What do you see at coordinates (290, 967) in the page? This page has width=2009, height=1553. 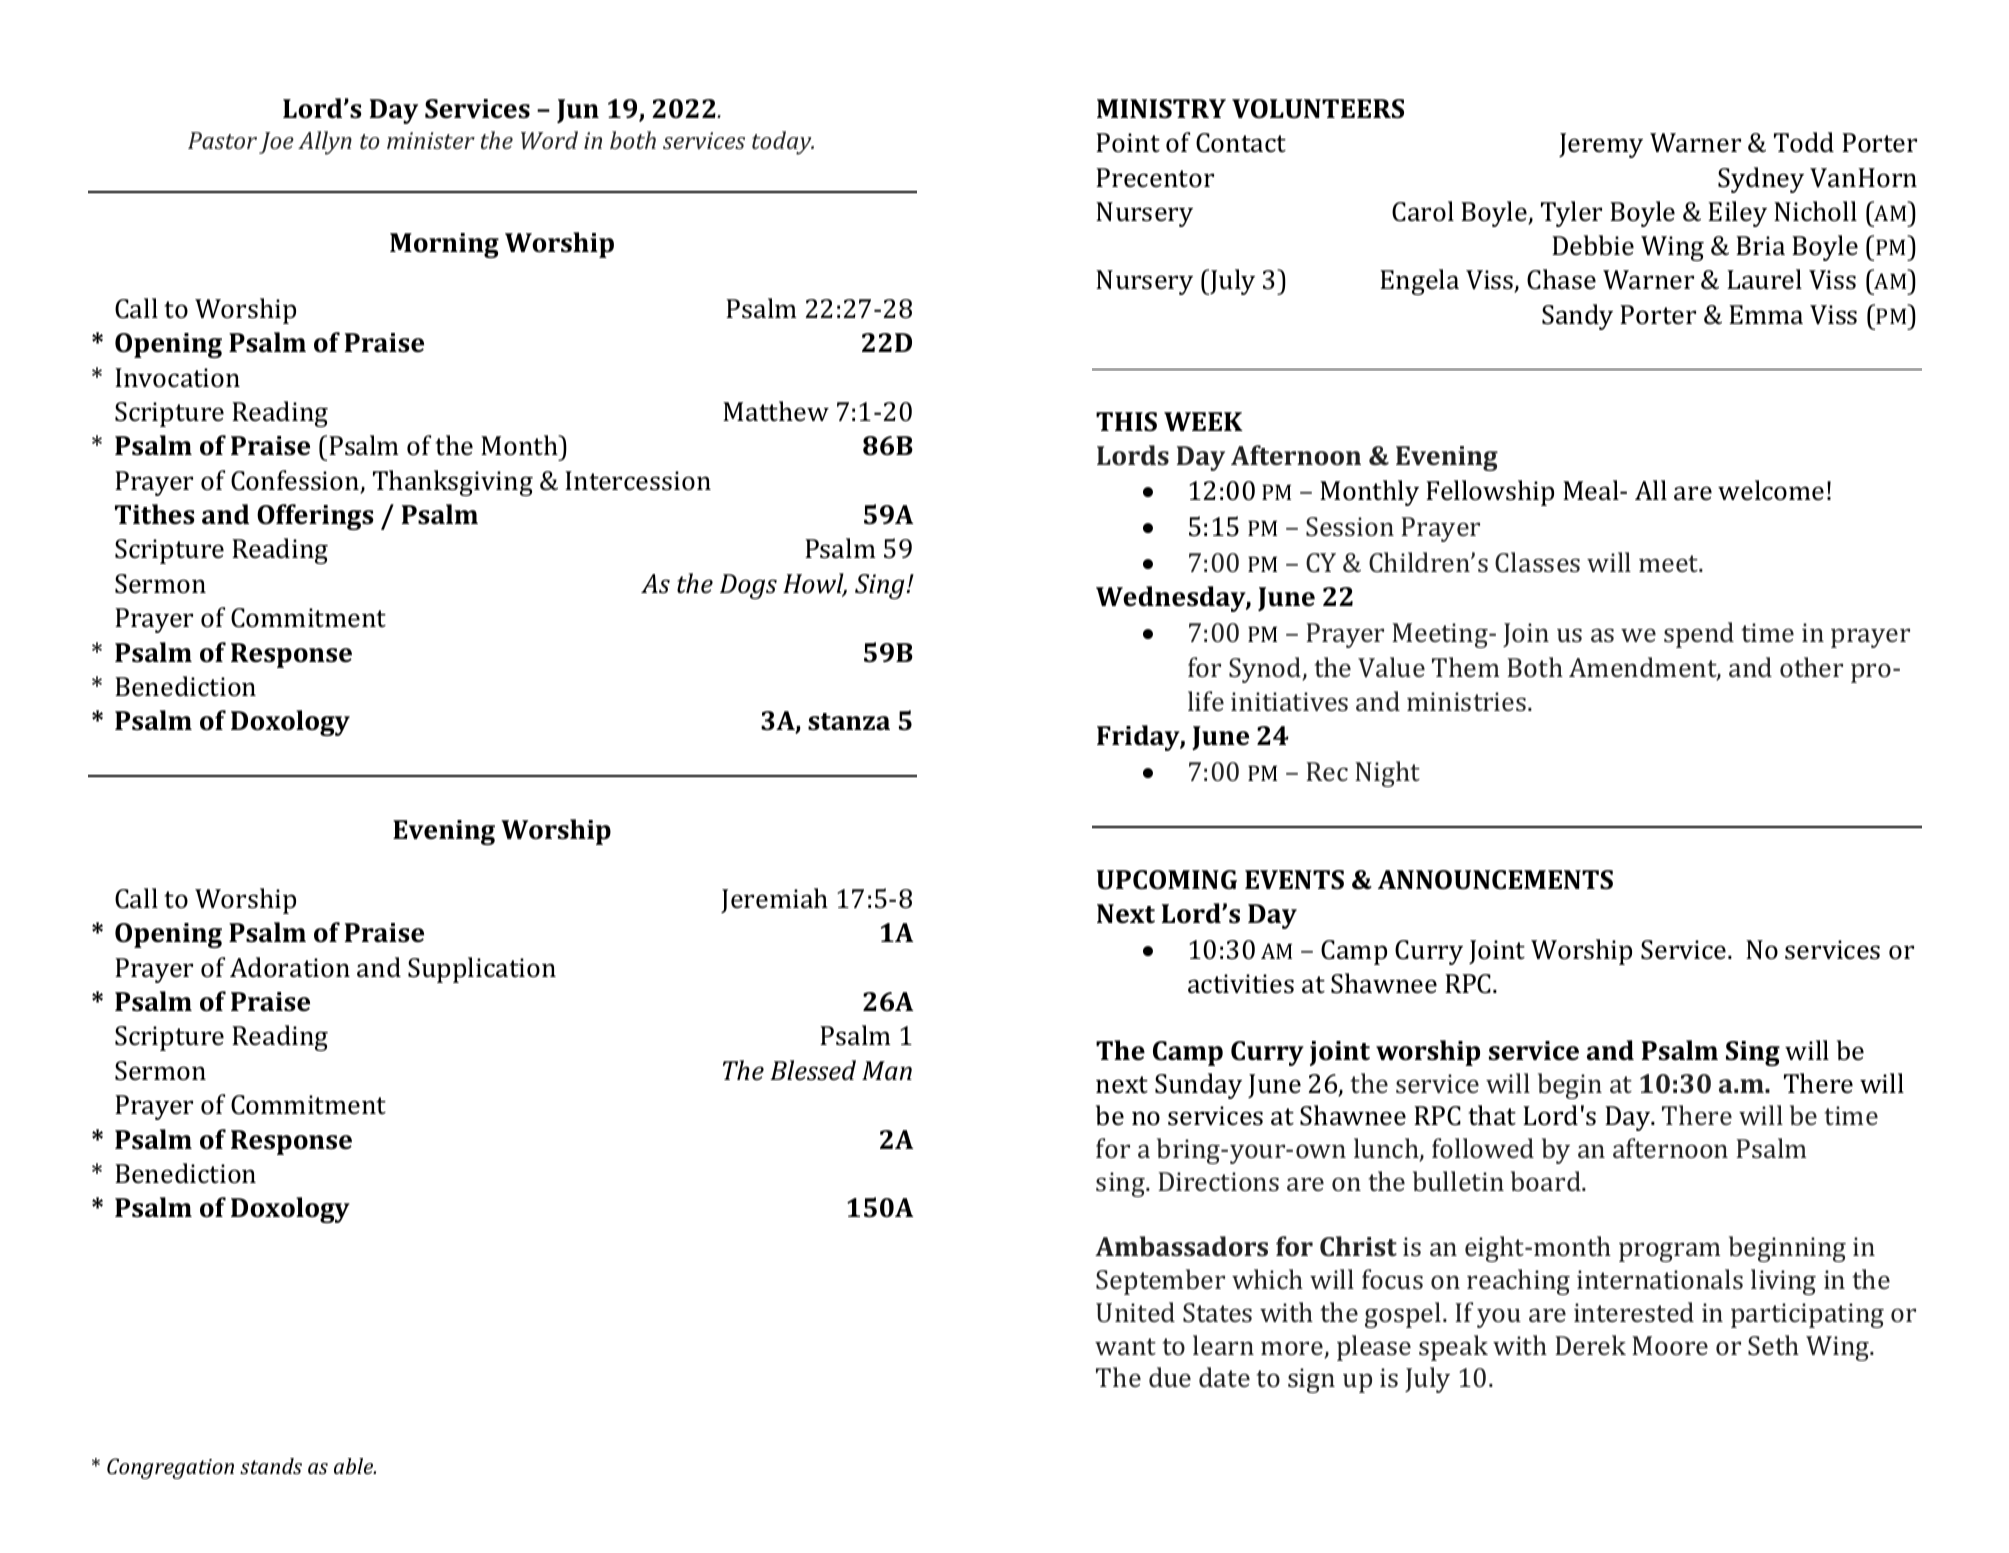 I see `Adoration` at bounding box center [290, 967].
